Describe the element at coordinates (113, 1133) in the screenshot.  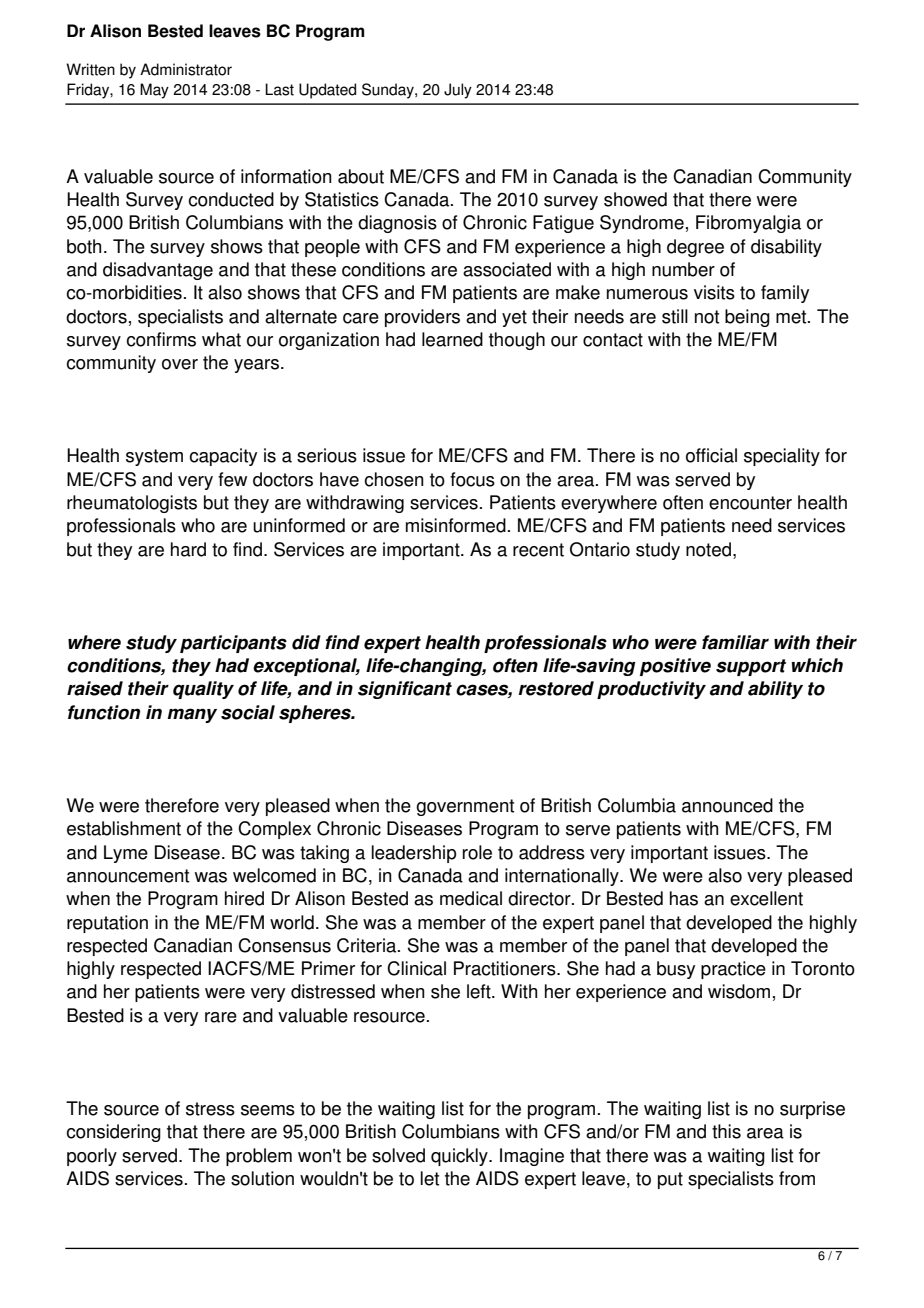
I see `considering` at that location.
